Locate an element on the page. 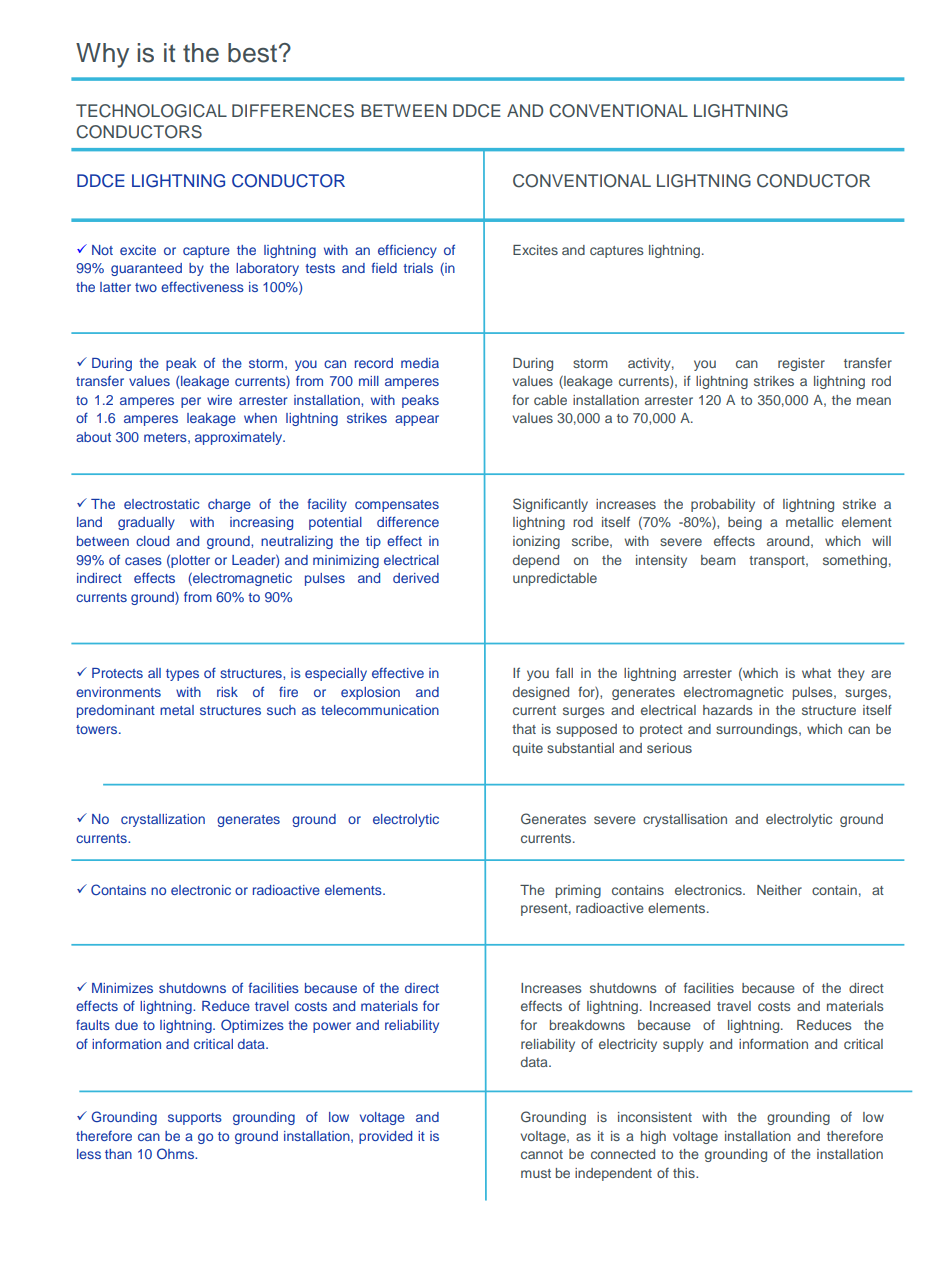  quite is located at coordinates (528, 749).
